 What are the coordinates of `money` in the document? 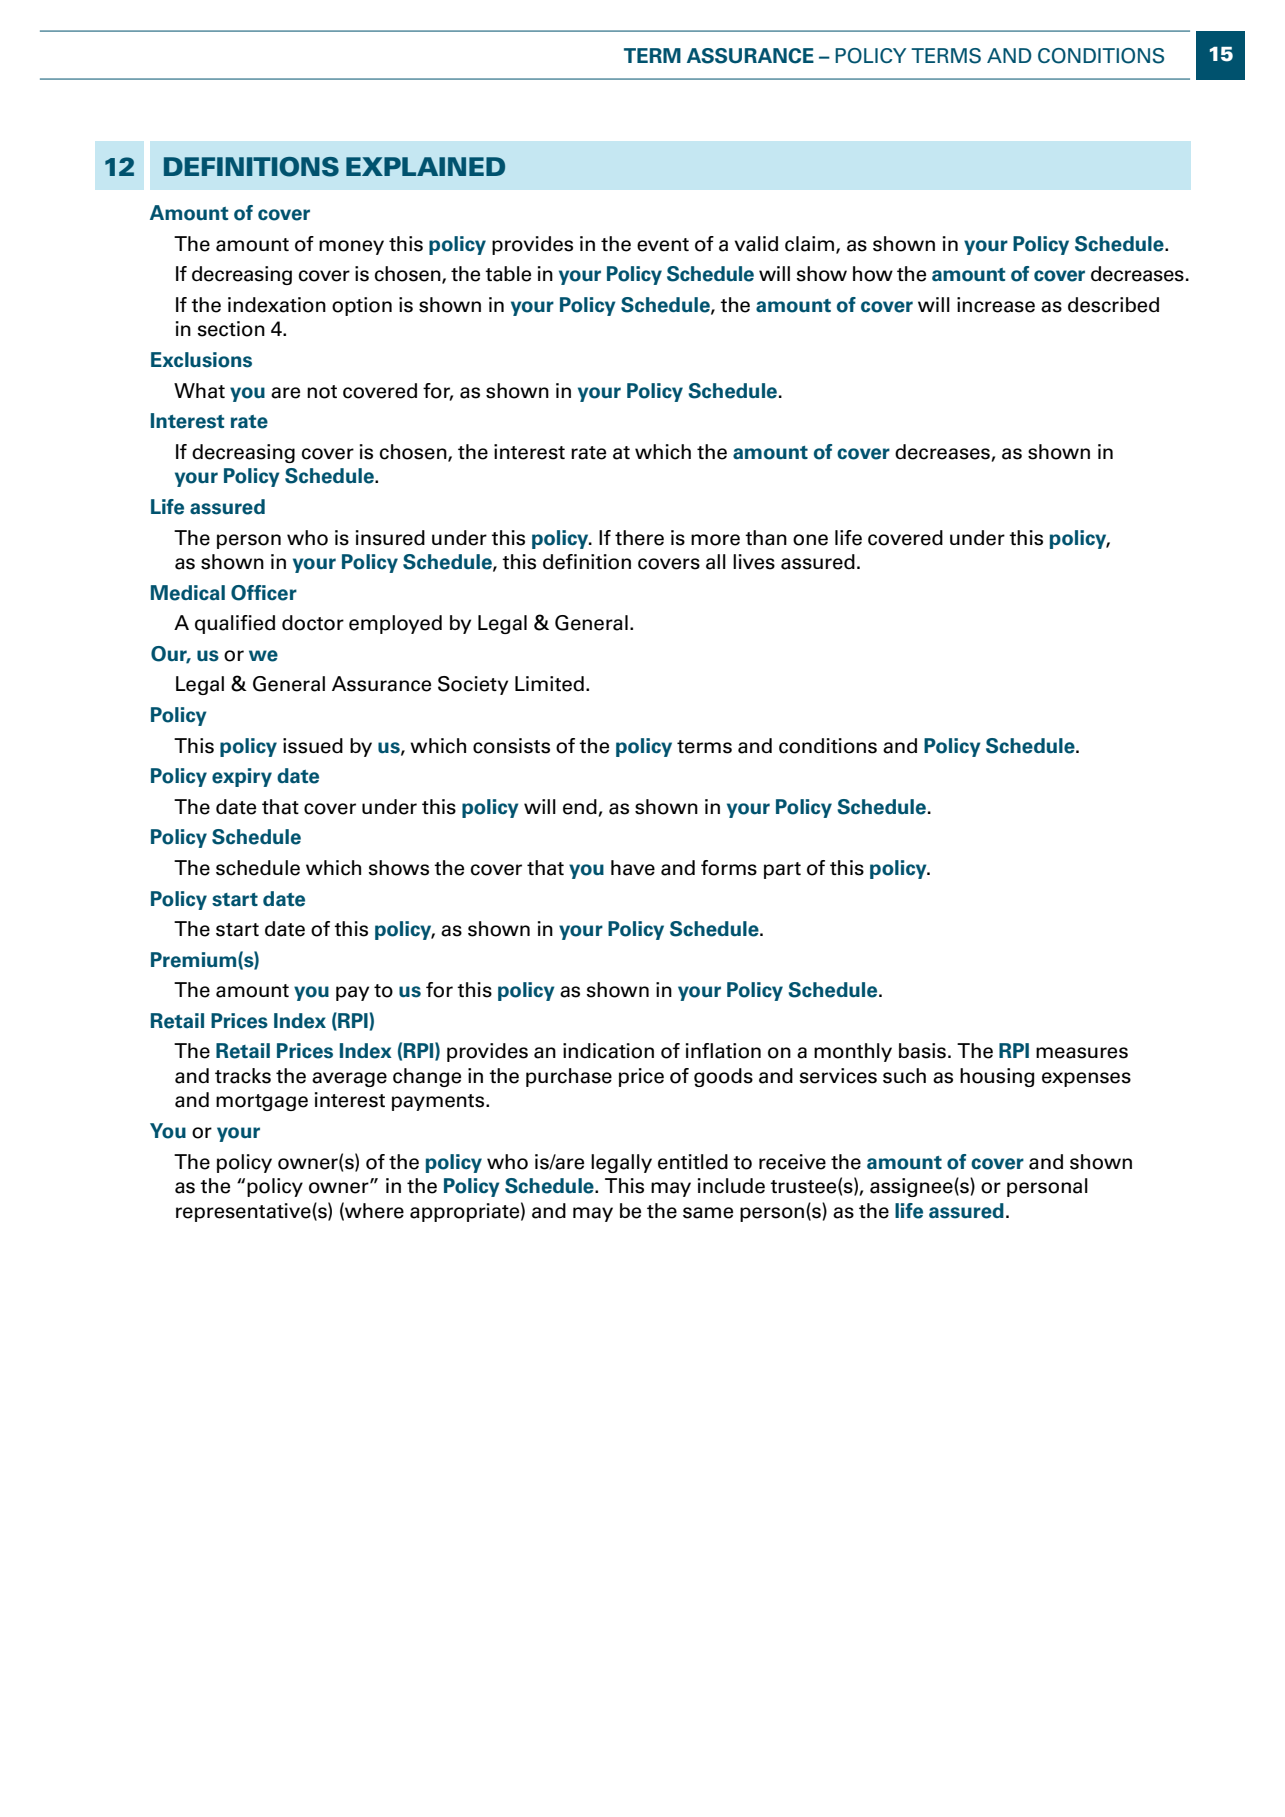 It's located at (351, 247).
